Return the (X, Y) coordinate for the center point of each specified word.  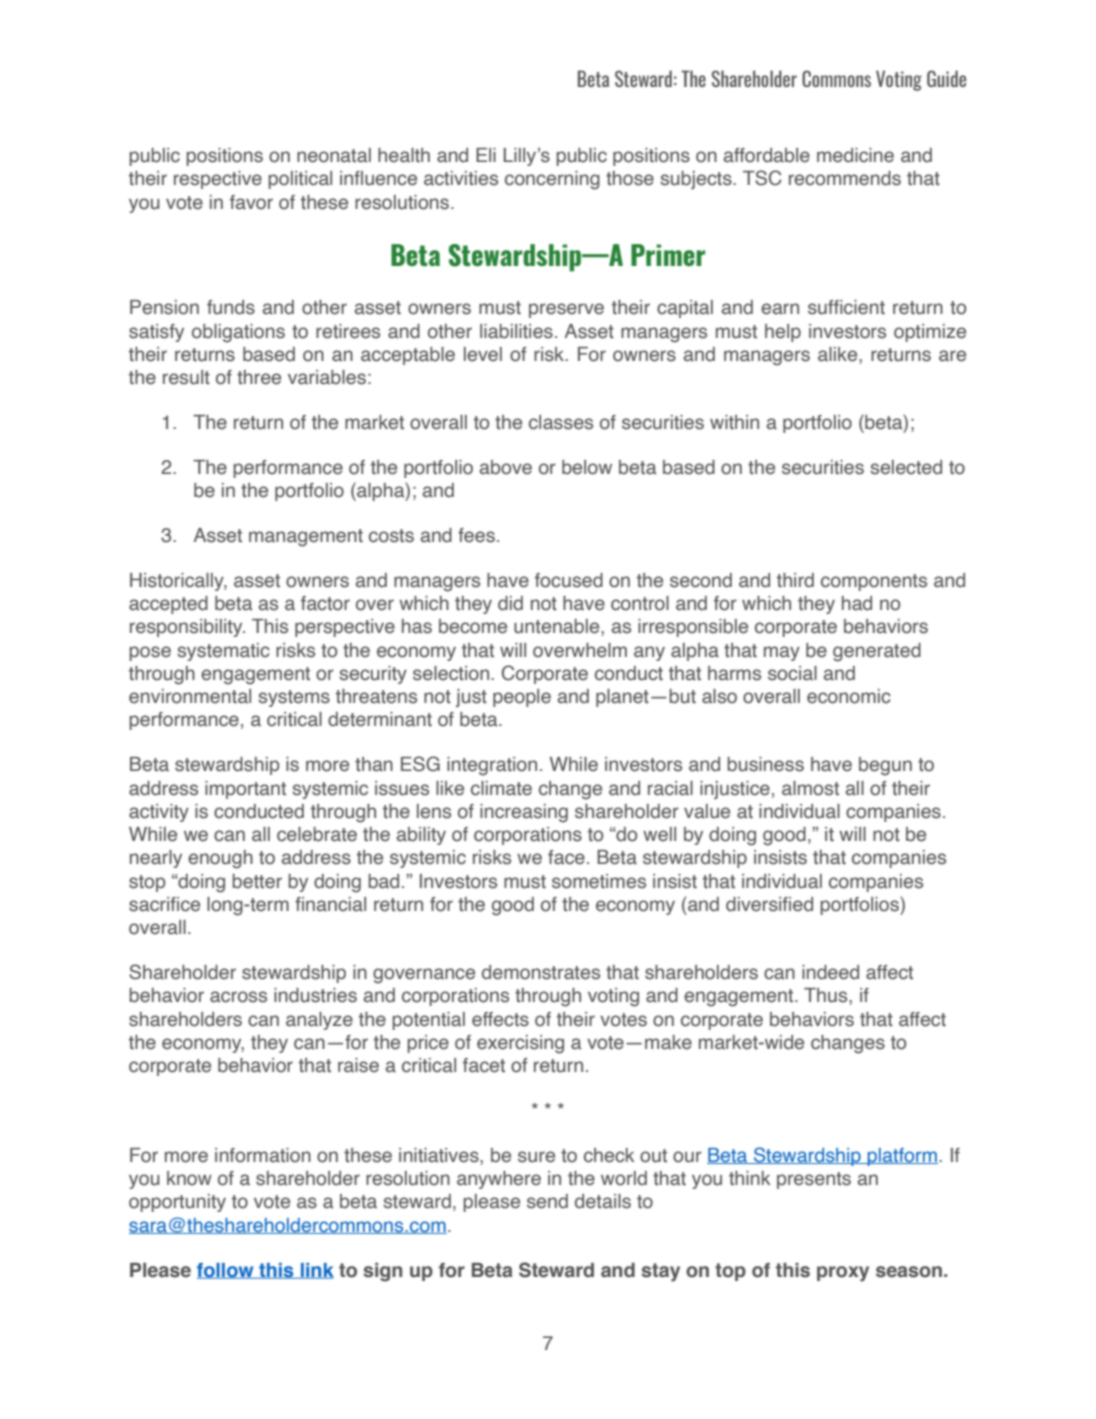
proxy (843, 1274)
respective (218, 180)
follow (226, 1271)
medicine (855, 155)
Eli (486, 155)
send (547, 1201)
